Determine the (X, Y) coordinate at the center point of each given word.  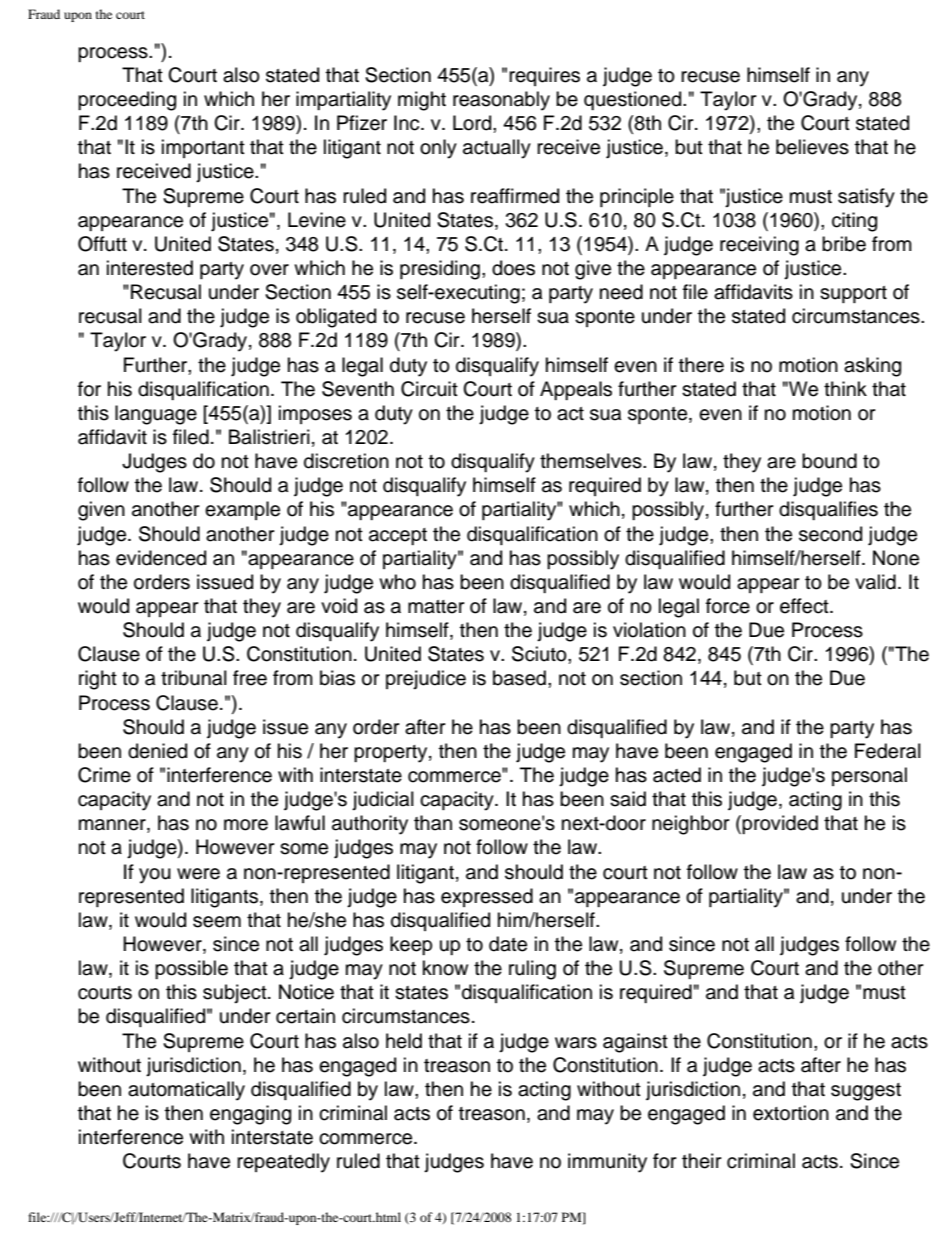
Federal (888, 751)
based (519, 678)
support (853, 294)
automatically (186, 1091)
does (513, 268)
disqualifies (828, 510)
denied (157, 751)
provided (780, 824)
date (508, 944)
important (203, 148)
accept (398, 536)
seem (217, 922)
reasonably (501, 101)
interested (150, 268)
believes (812, 147)
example (242, 510)
